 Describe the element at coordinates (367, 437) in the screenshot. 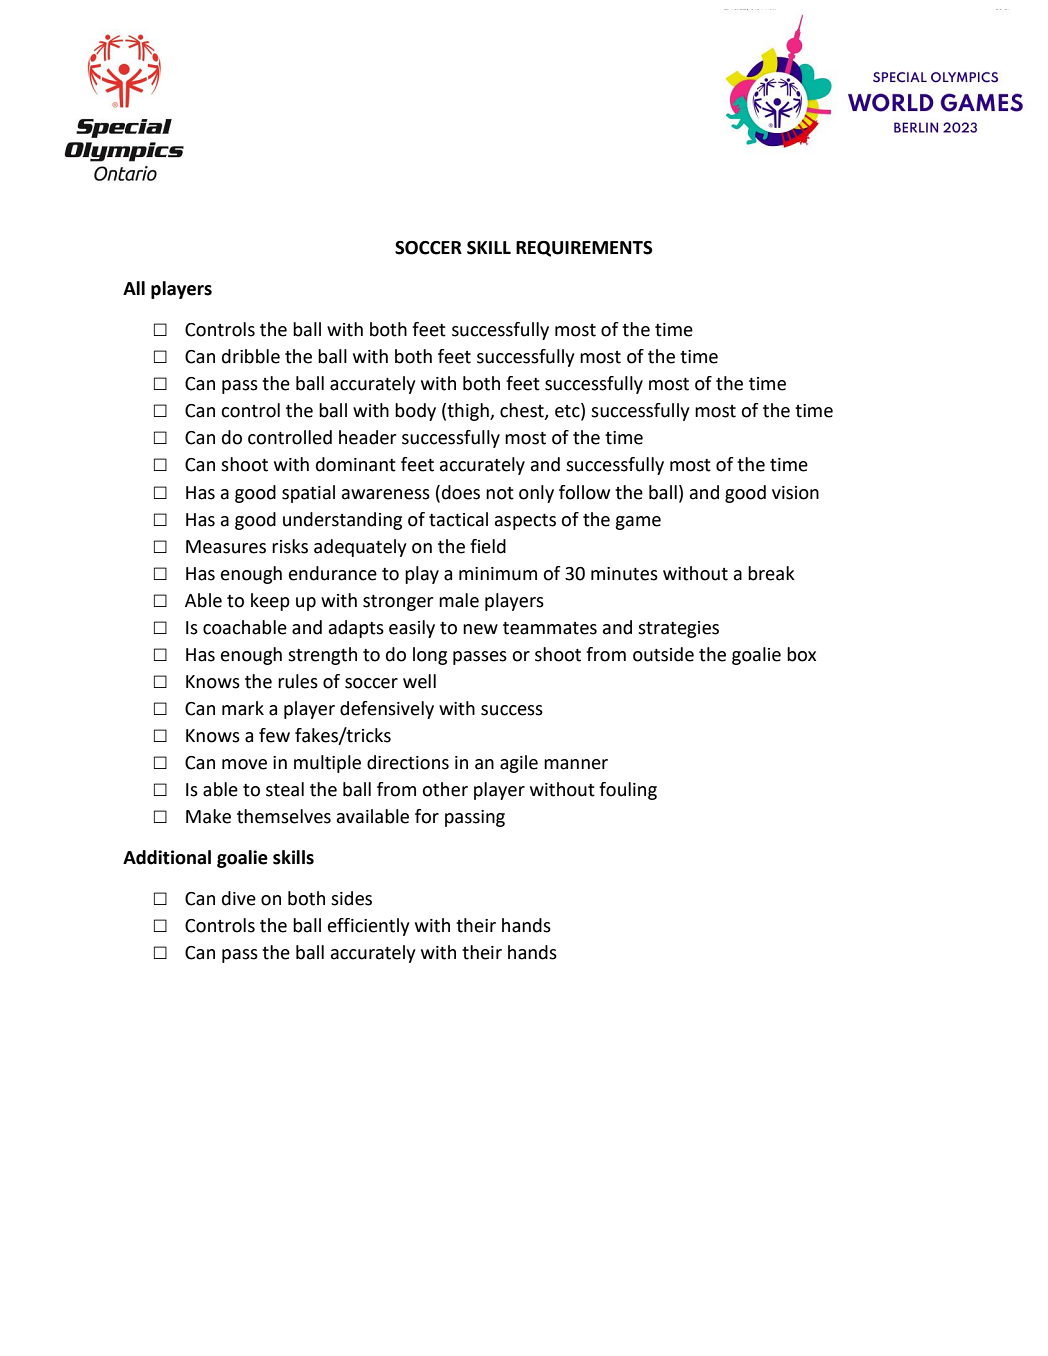

I see `header` at that location.
